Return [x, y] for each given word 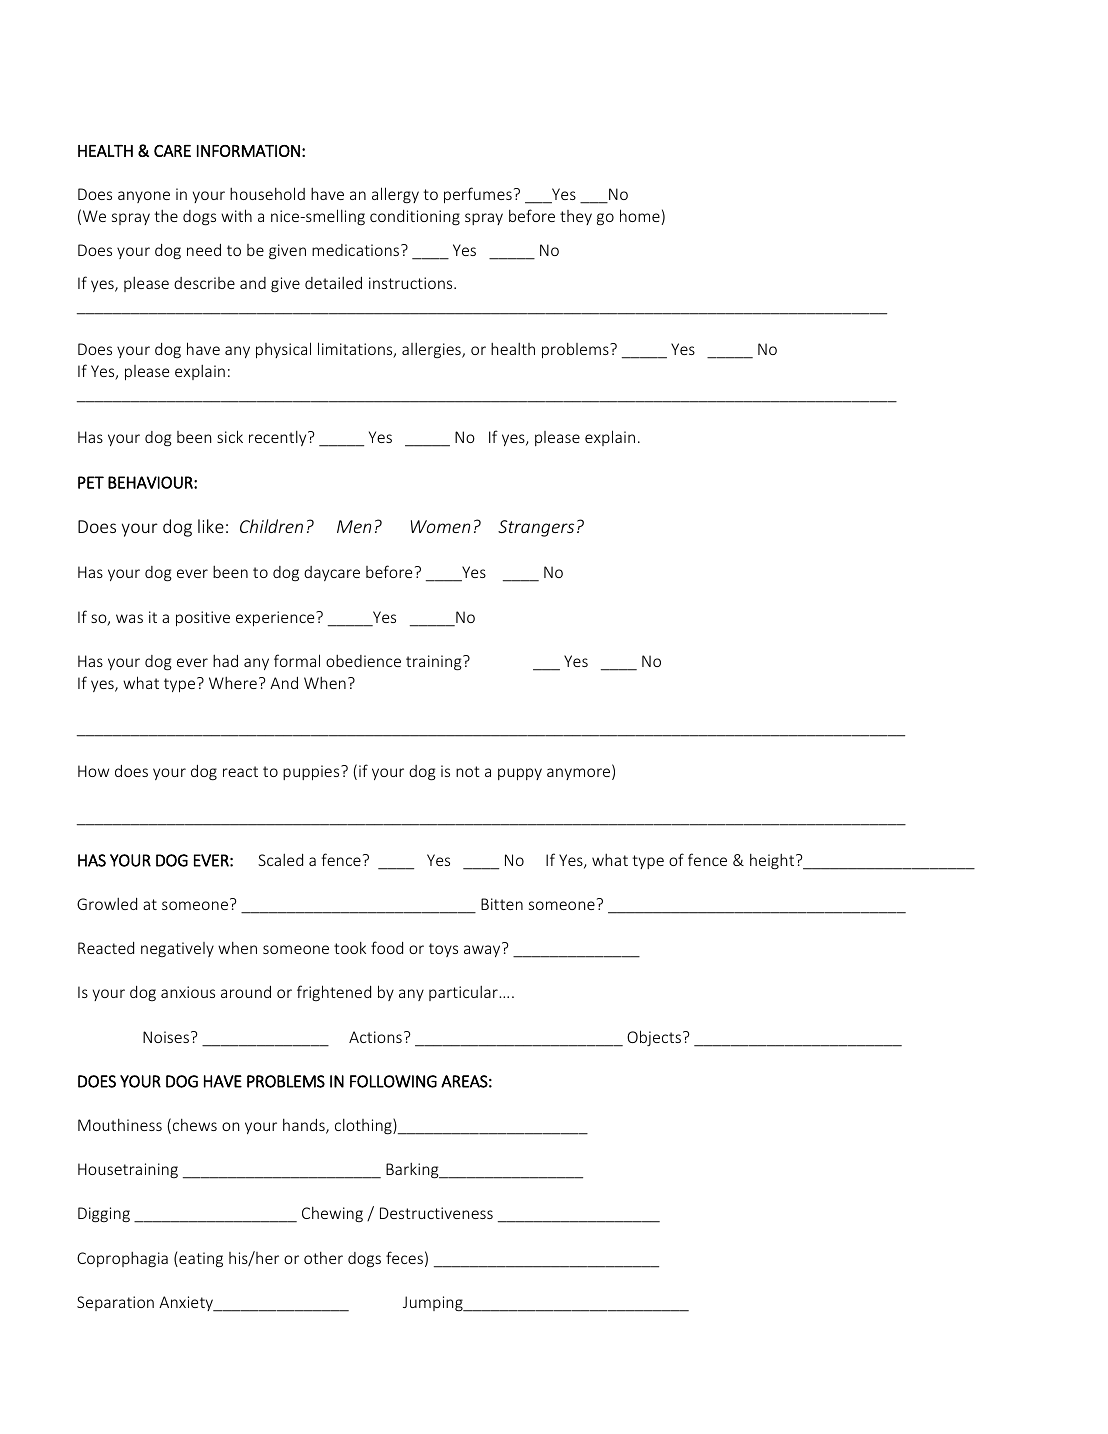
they [576, 217]
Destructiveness [436, 1213]
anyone [144, 197]
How [93, 771]
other [323, 1258]
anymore [580, 774]
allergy [395, 195]
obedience [363, 661]
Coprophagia [122, 1259]
